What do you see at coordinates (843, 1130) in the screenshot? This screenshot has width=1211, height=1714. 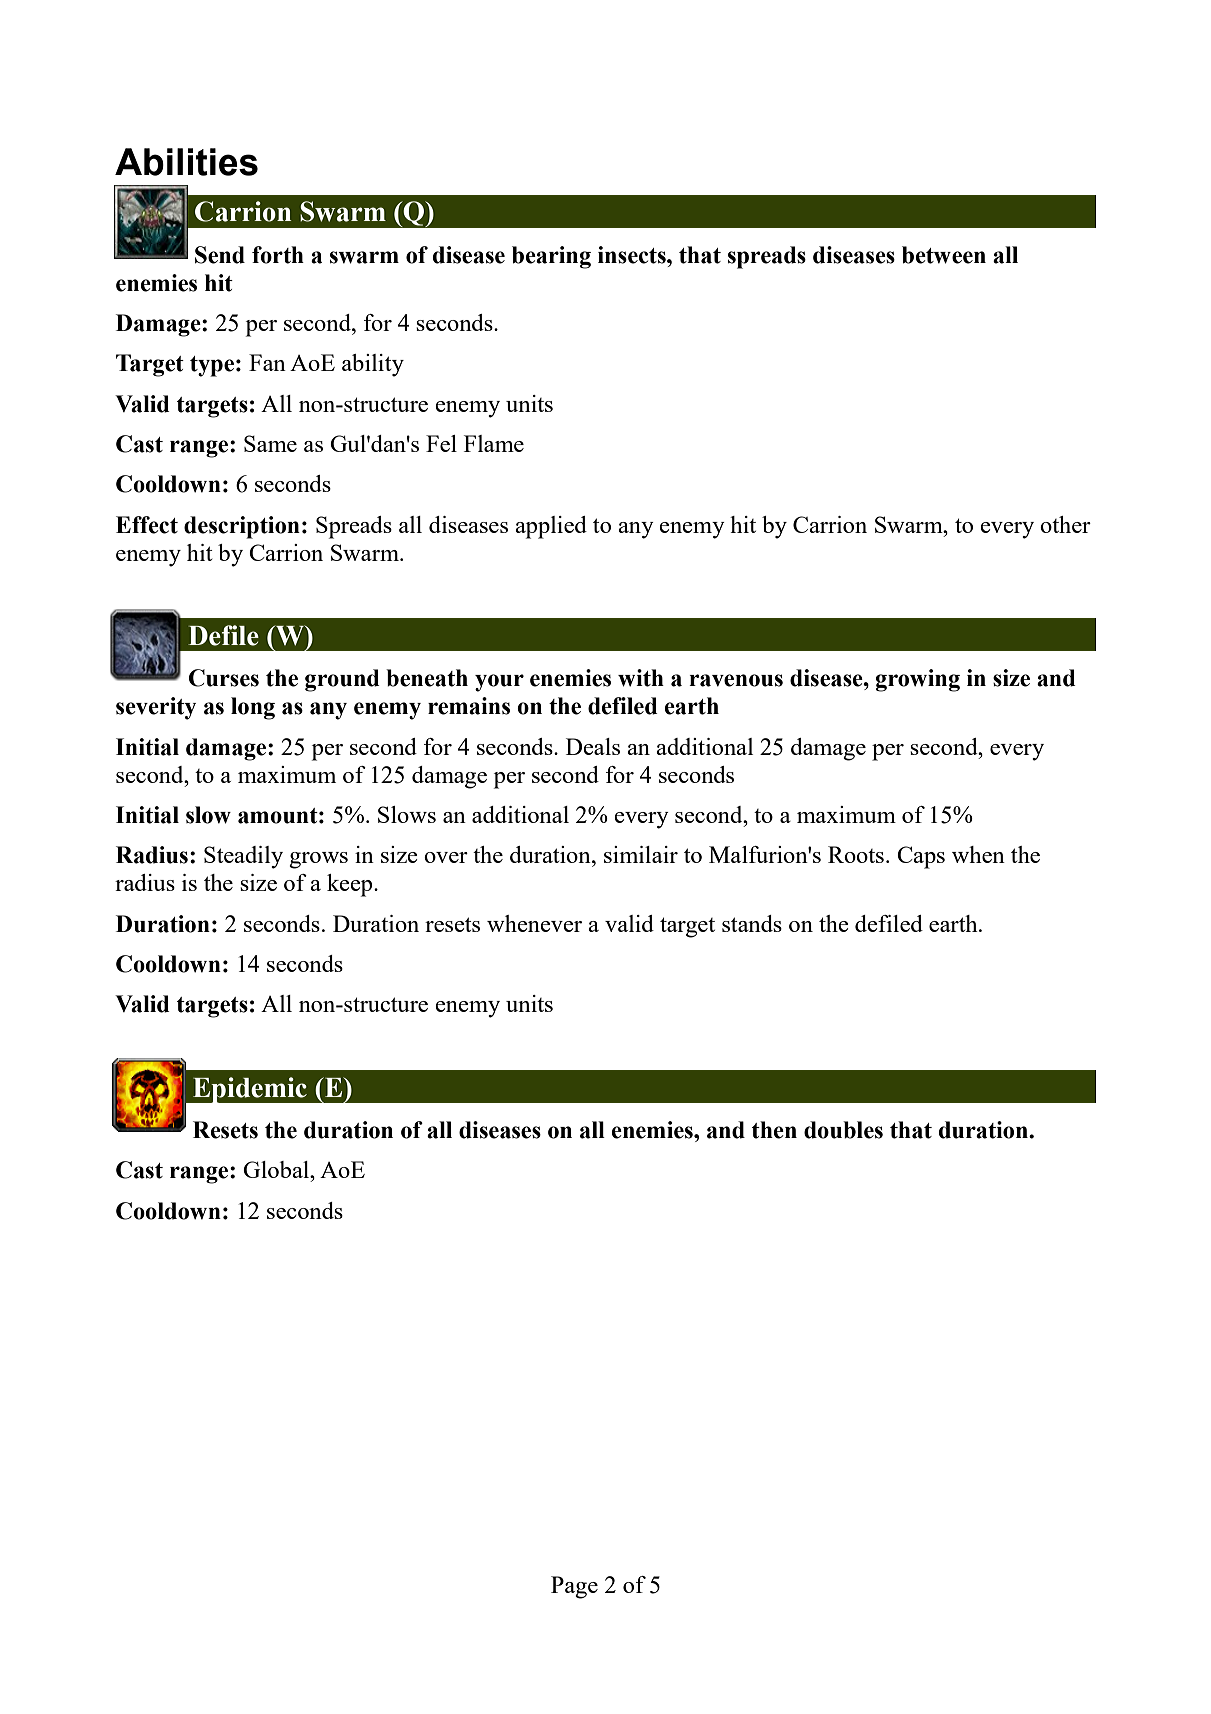 I see `doubles` at bounding box center [843, 1130].
